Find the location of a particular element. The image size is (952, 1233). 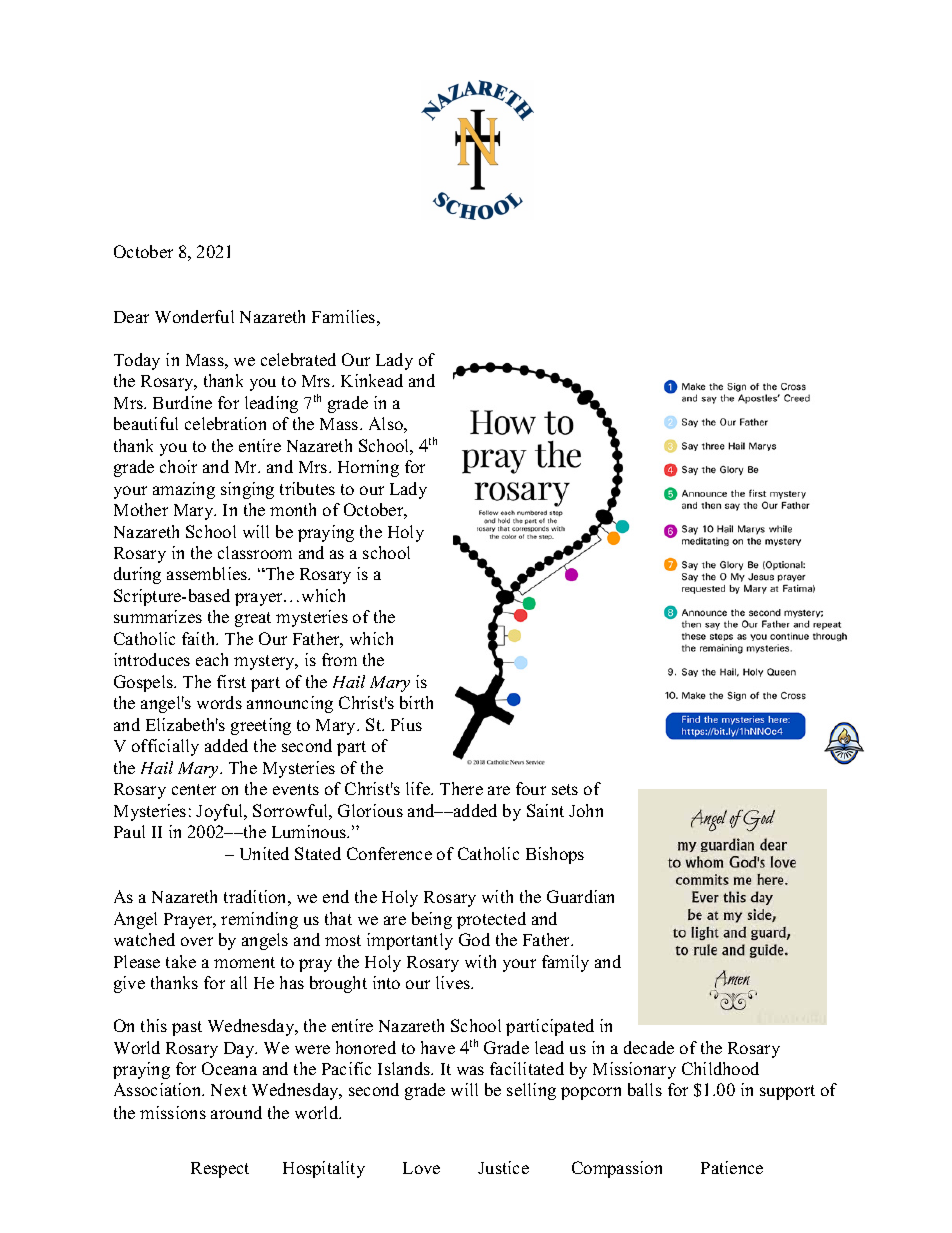

Love is located at coordinates (421, 1168).
